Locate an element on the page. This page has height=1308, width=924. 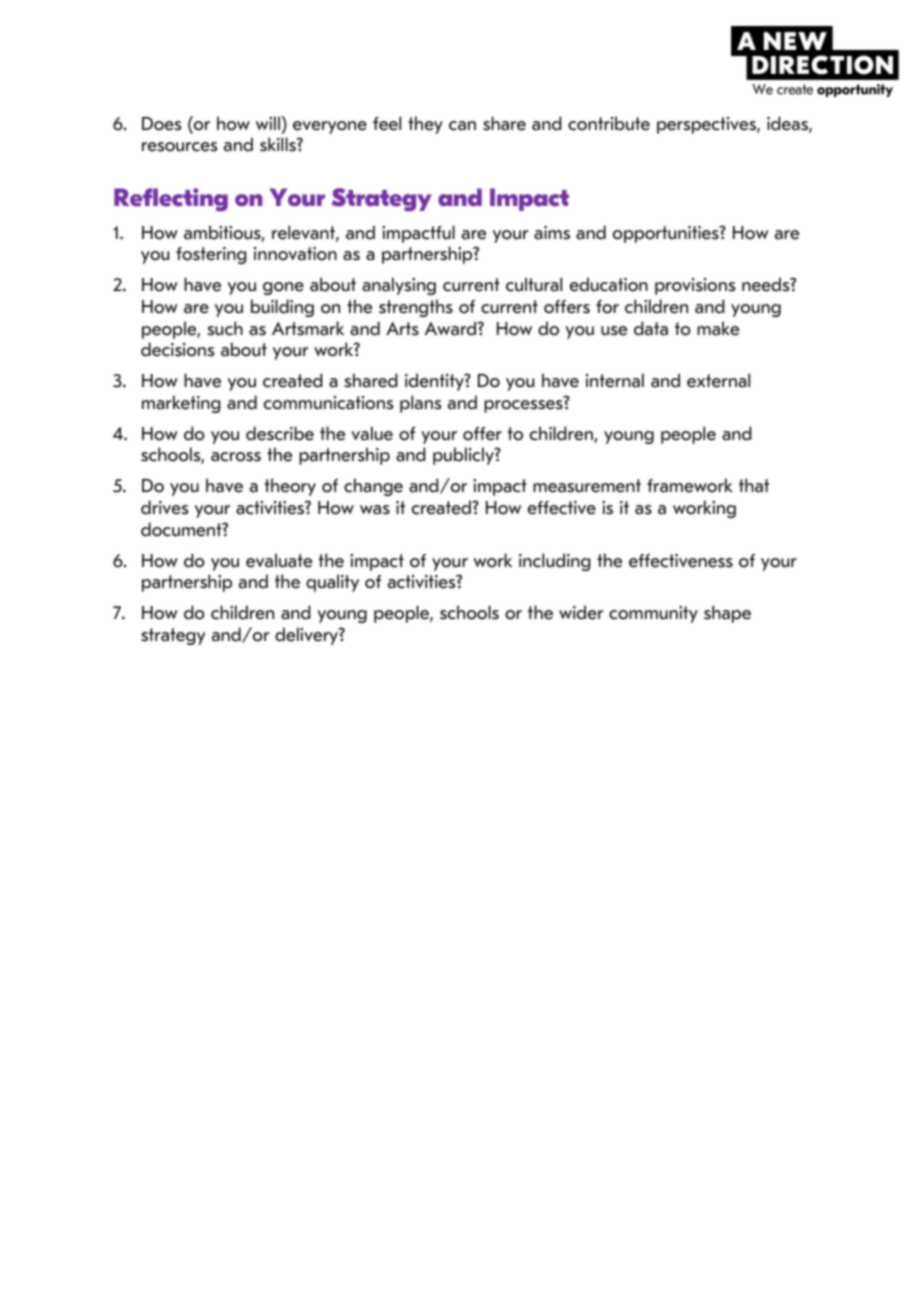
external is located at coordinates (718, 380).
